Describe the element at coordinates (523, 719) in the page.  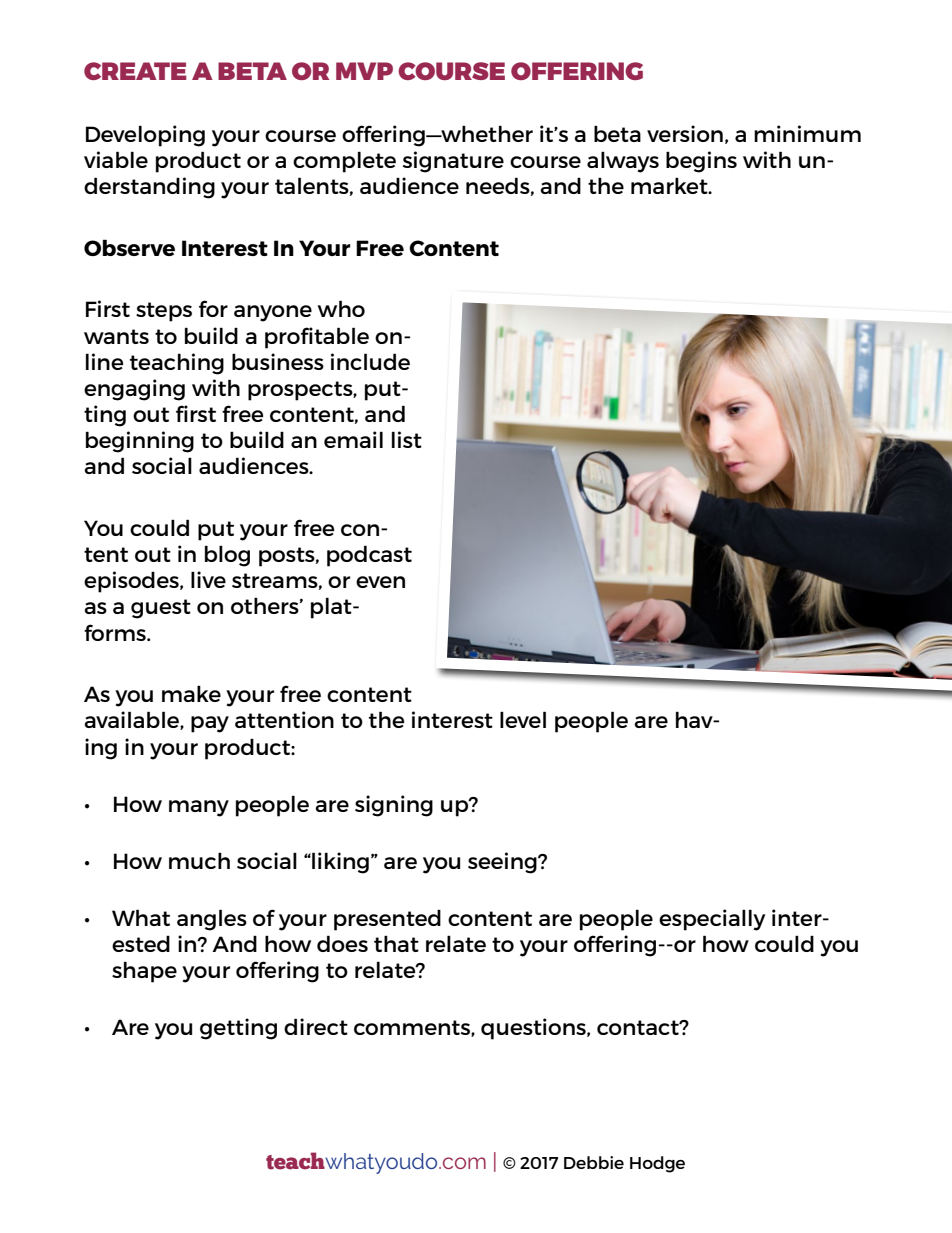
I see `level` at that location.
